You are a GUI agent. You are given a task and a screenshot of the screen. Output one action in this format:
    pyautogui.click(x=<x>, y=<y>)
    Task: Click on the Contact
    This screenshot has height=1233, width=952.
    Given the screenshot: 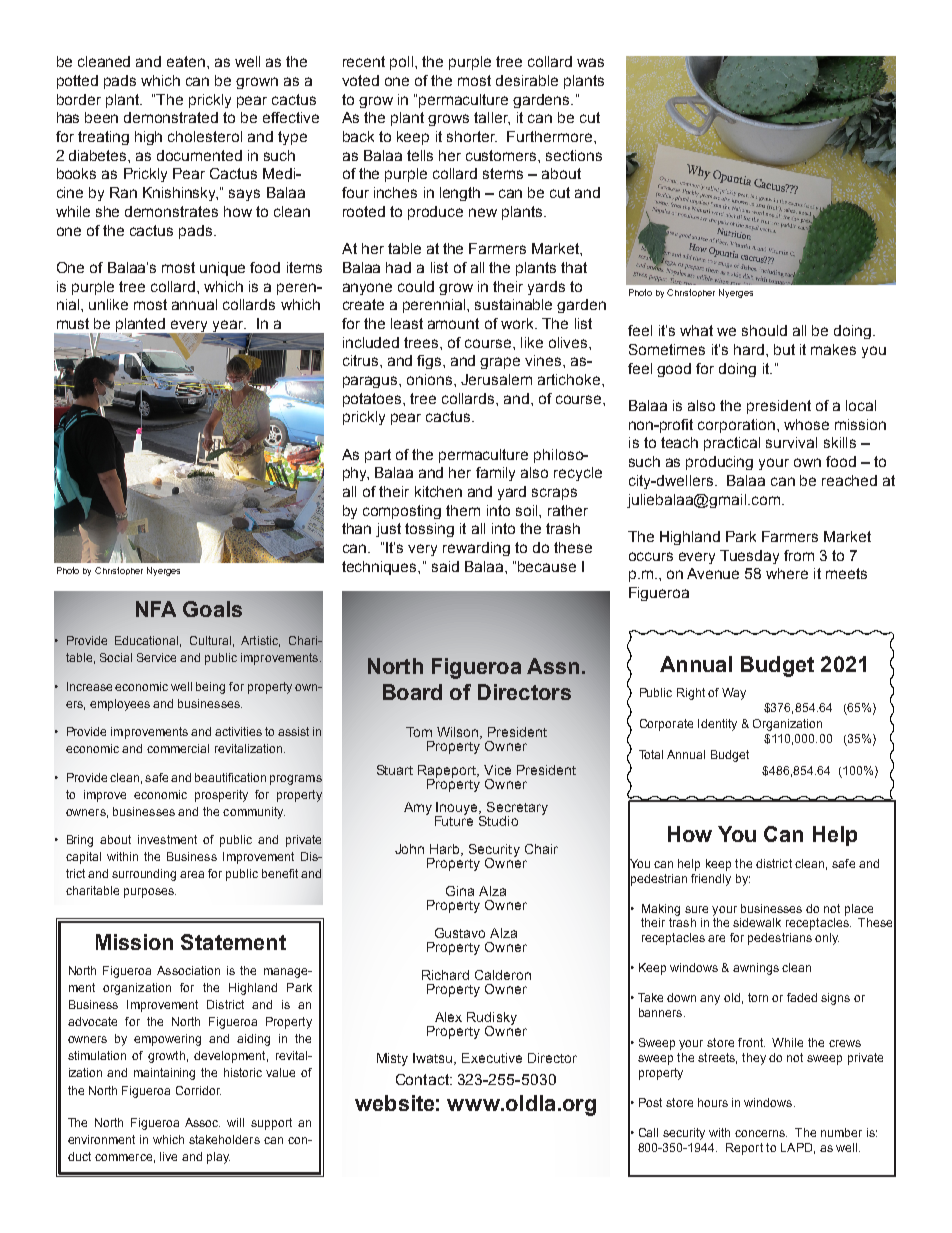 What is the action you would take?
    pyautogui.click(x=423, y=1079)
